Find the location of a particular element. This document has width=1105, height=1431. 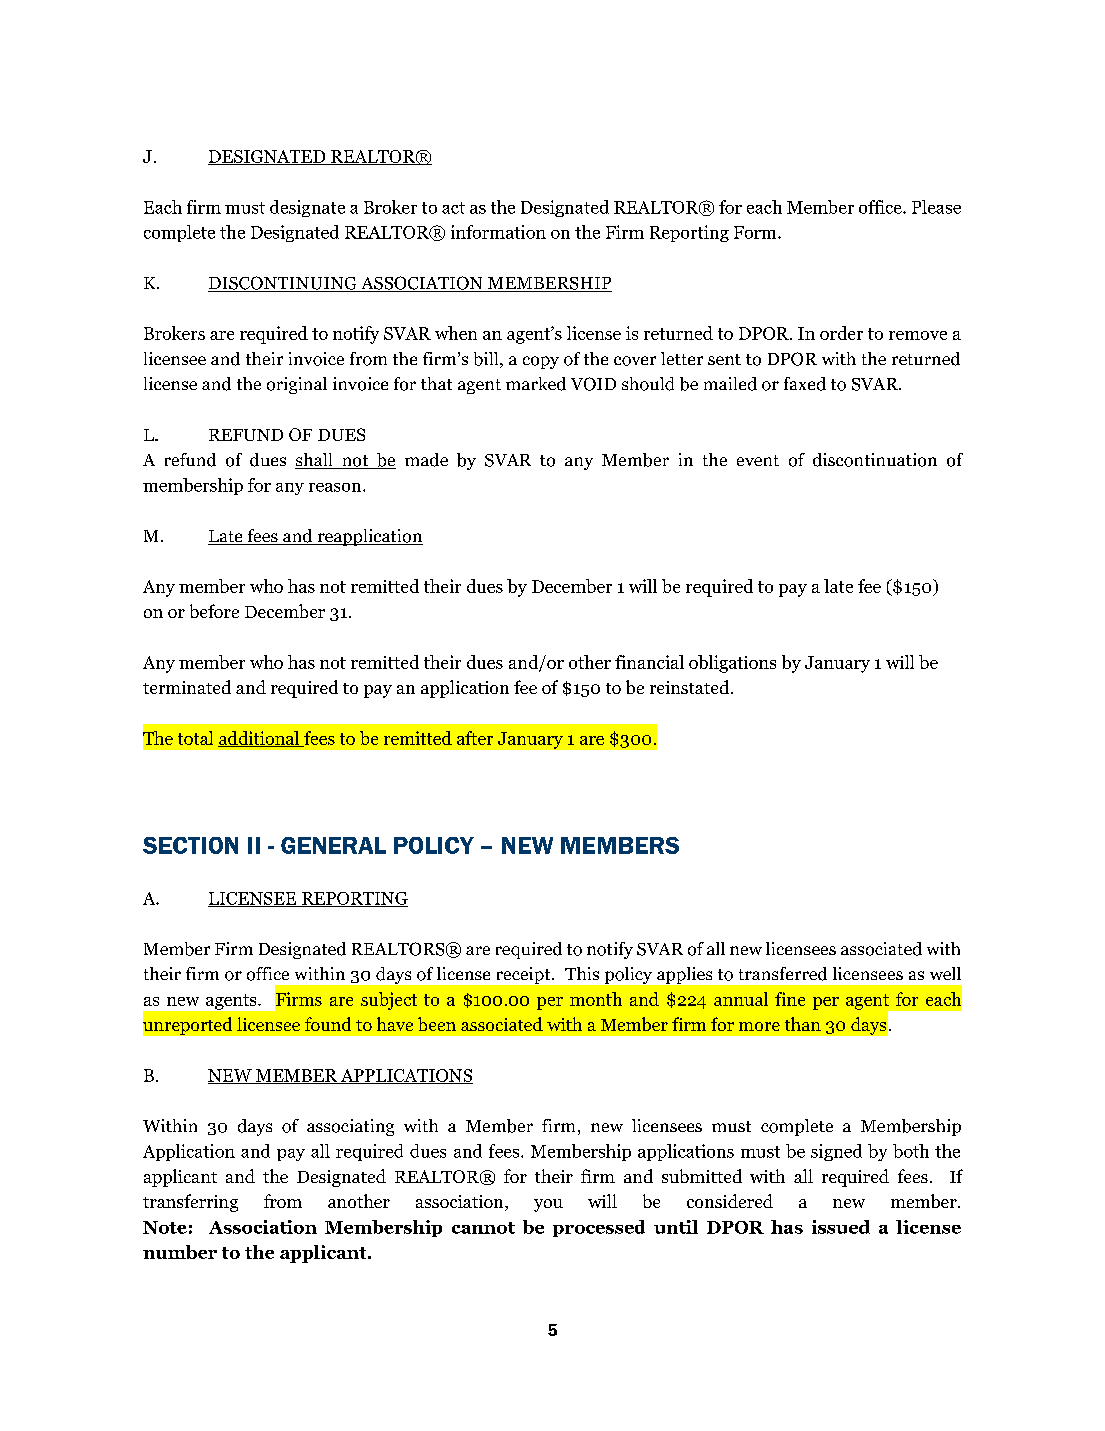

Please is located at coordinates (936, 207).
